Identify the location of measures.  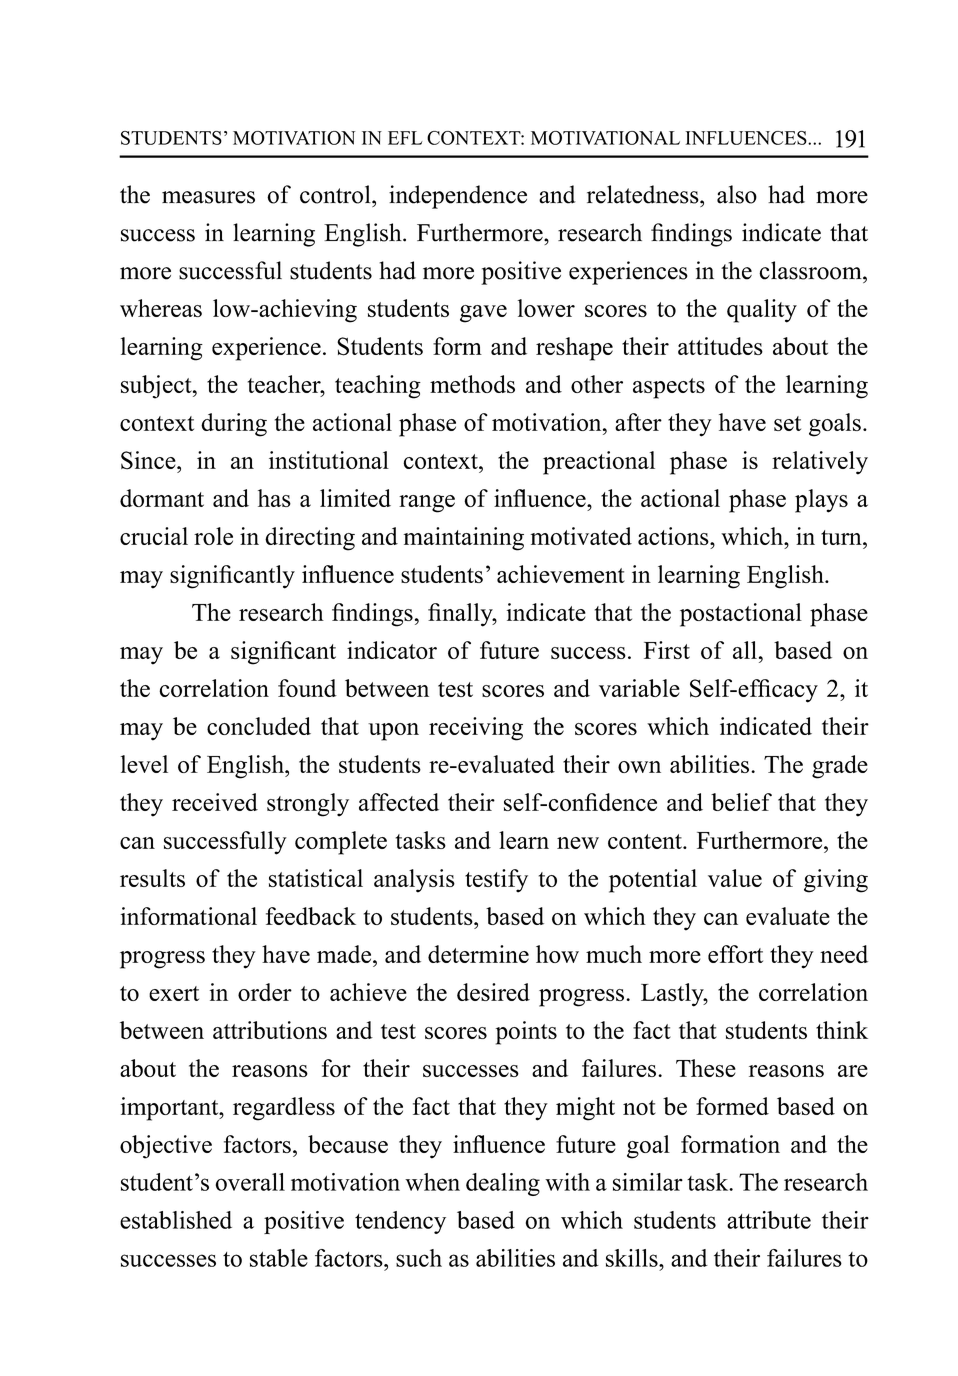
(208, 197).
